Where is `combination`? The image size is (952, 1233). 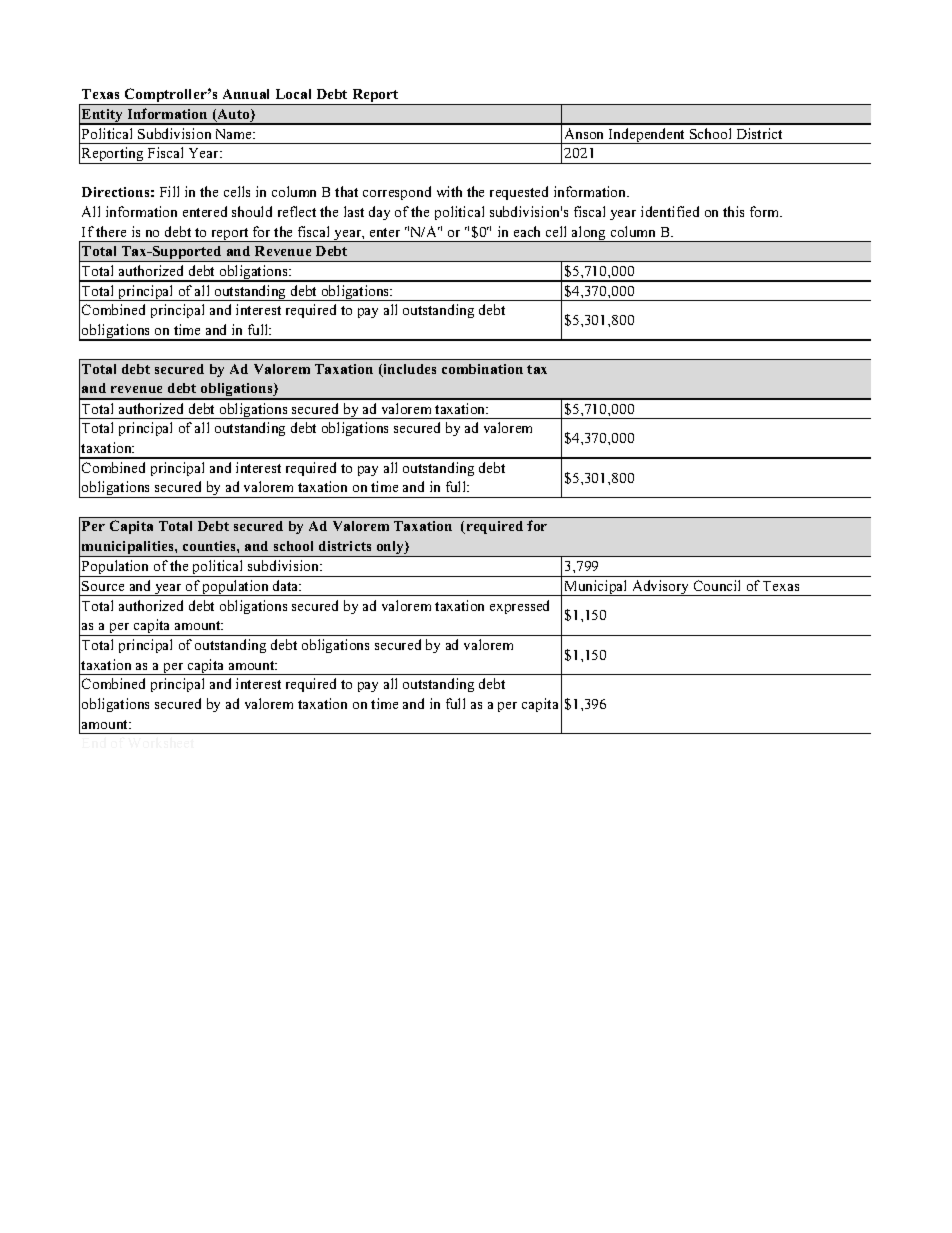 combination is located at coordinates (482, 369).
